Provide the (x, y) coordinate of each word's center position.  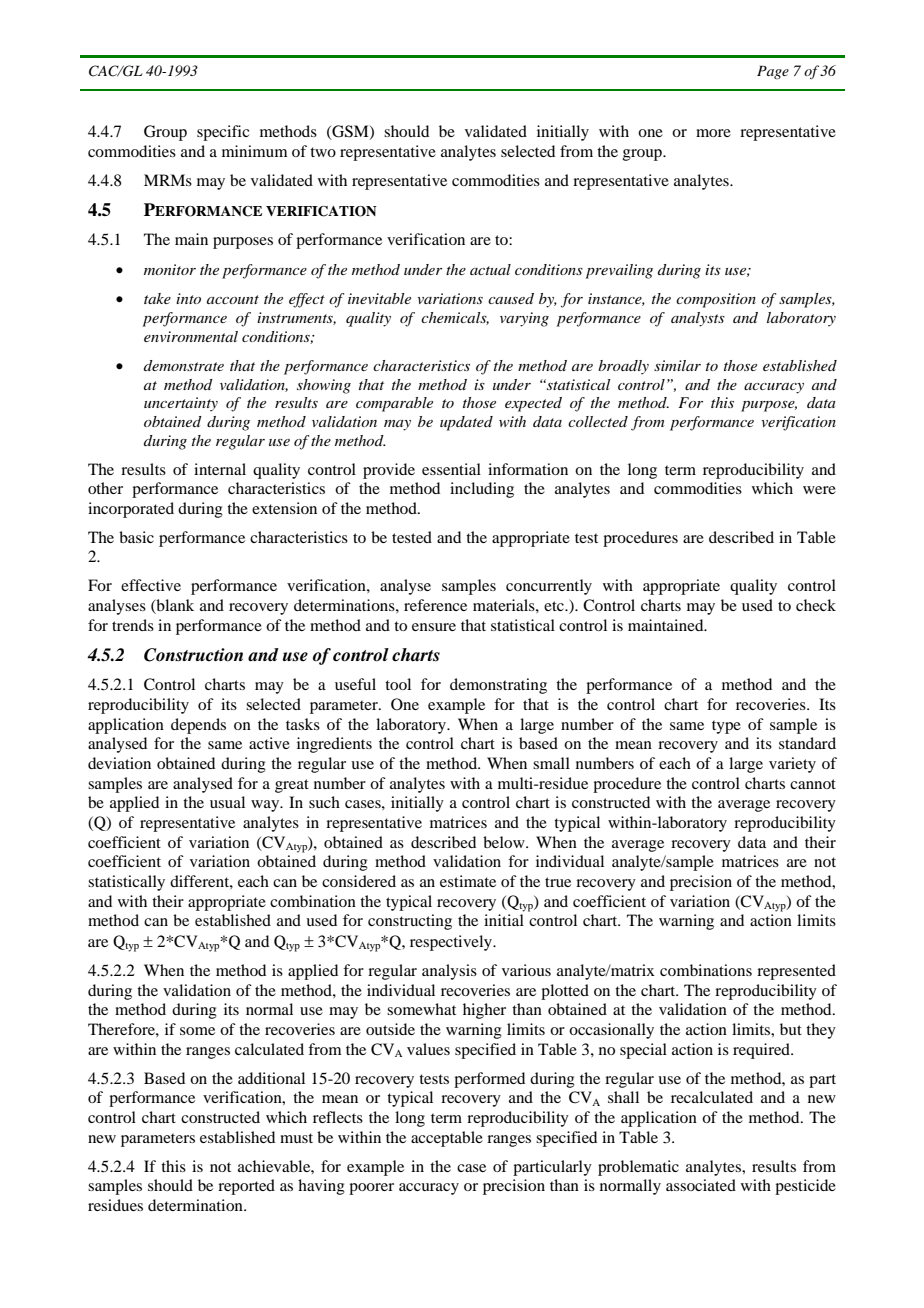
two (323, 152)
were (819, 490)
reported (246, 1187)
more (713, 133)
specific (223, 133)
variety (792, 765)
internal (220, 469)
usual (227, 802)
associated (701, 1185)
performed (489, 1080)
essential (451, 469)
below (505, 842)
